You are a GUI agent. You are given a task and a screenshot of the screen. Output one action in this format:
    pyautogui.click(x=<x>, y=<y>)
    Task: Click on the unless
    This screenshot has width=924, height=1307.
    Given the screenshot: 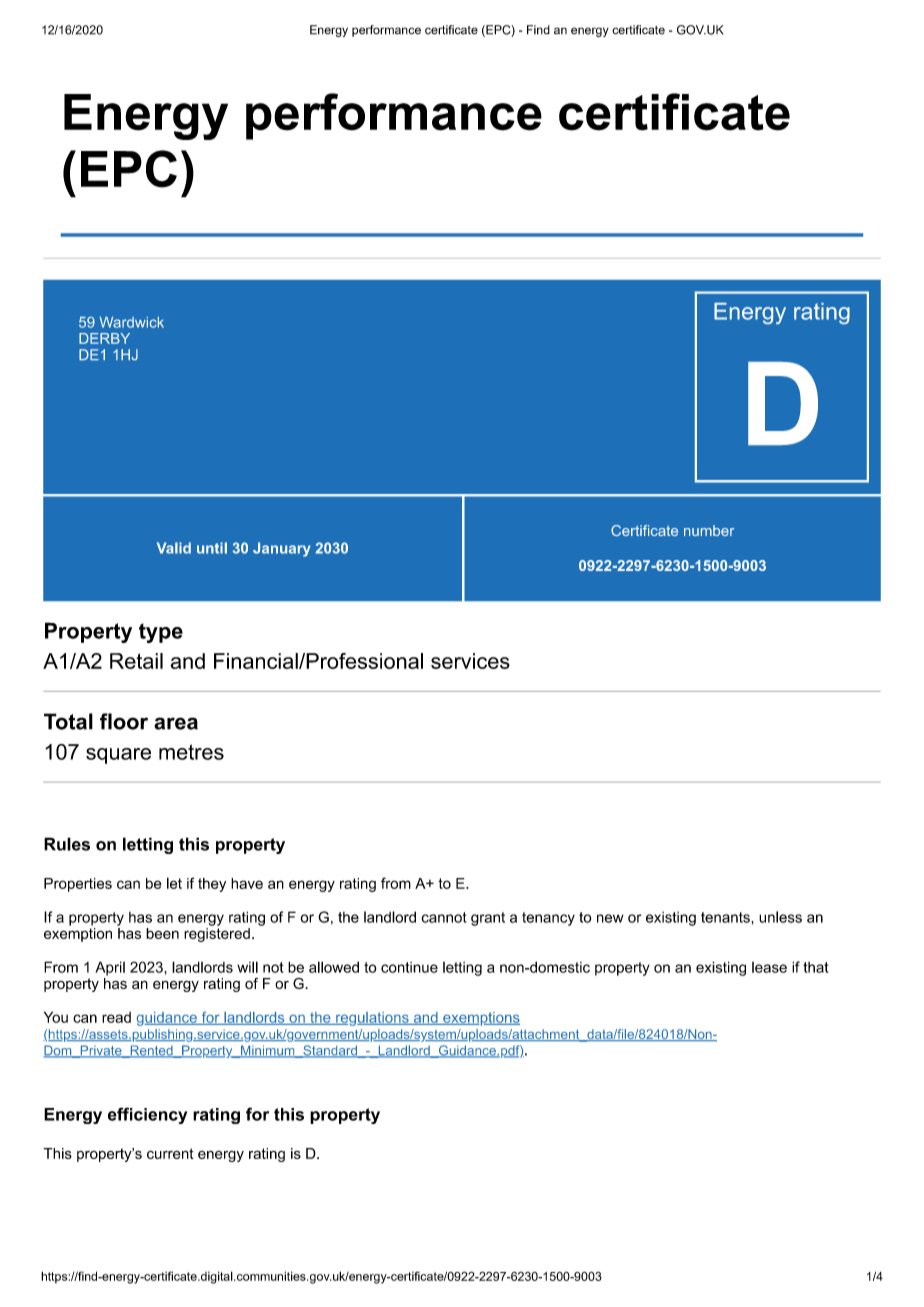 What is the action you would take?
    pyautogui.click(x=780, y=917)
